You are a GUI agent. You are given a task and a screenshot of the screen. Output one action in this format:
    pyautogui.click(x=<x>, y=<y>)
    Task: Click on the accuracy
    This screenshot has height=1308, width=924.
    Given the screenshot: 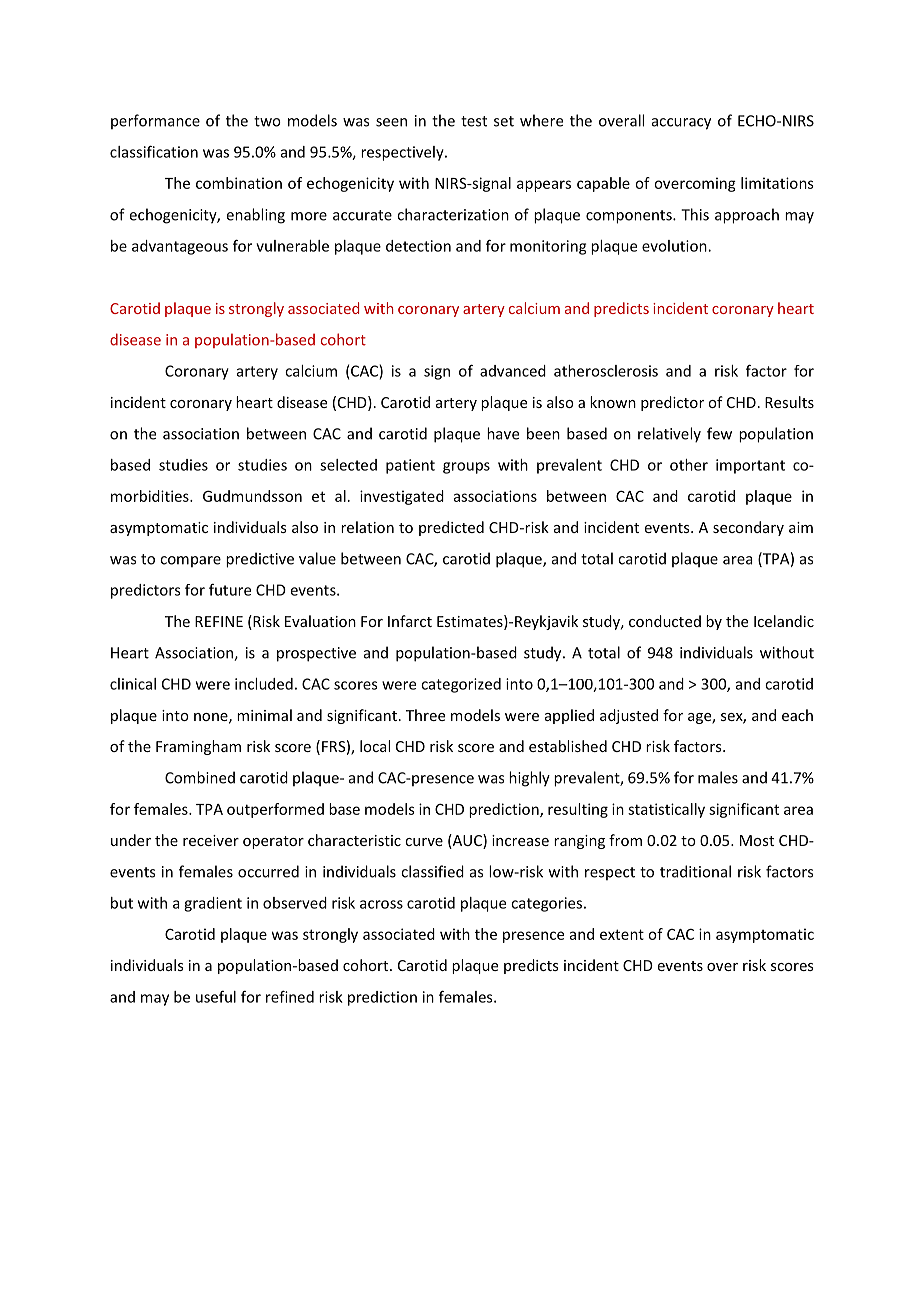 What is the action you would take?
    pyautogui.click(x=681, y=124)
